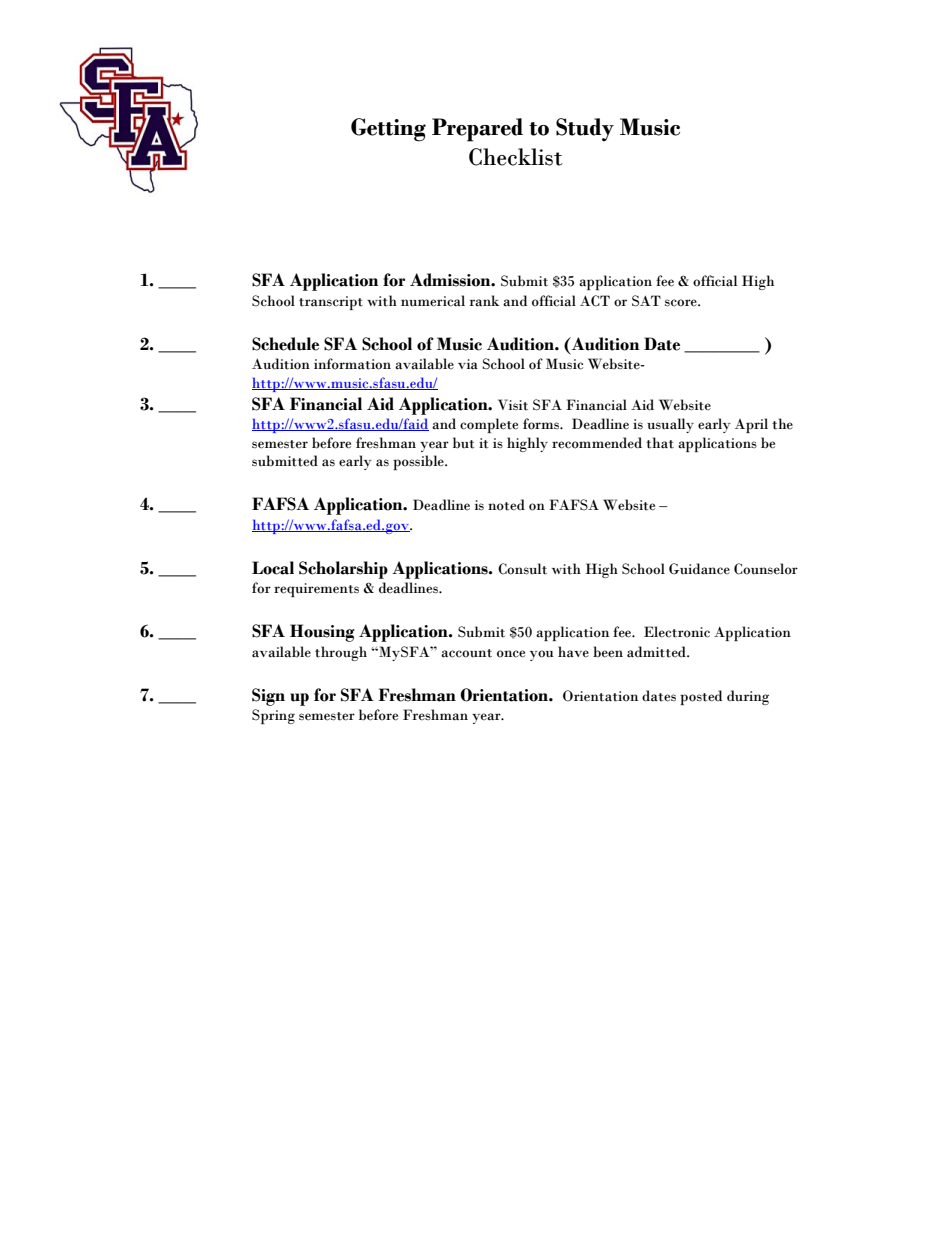 The image size is (952, 1233). I want to click on posted, so click(701, 697).
